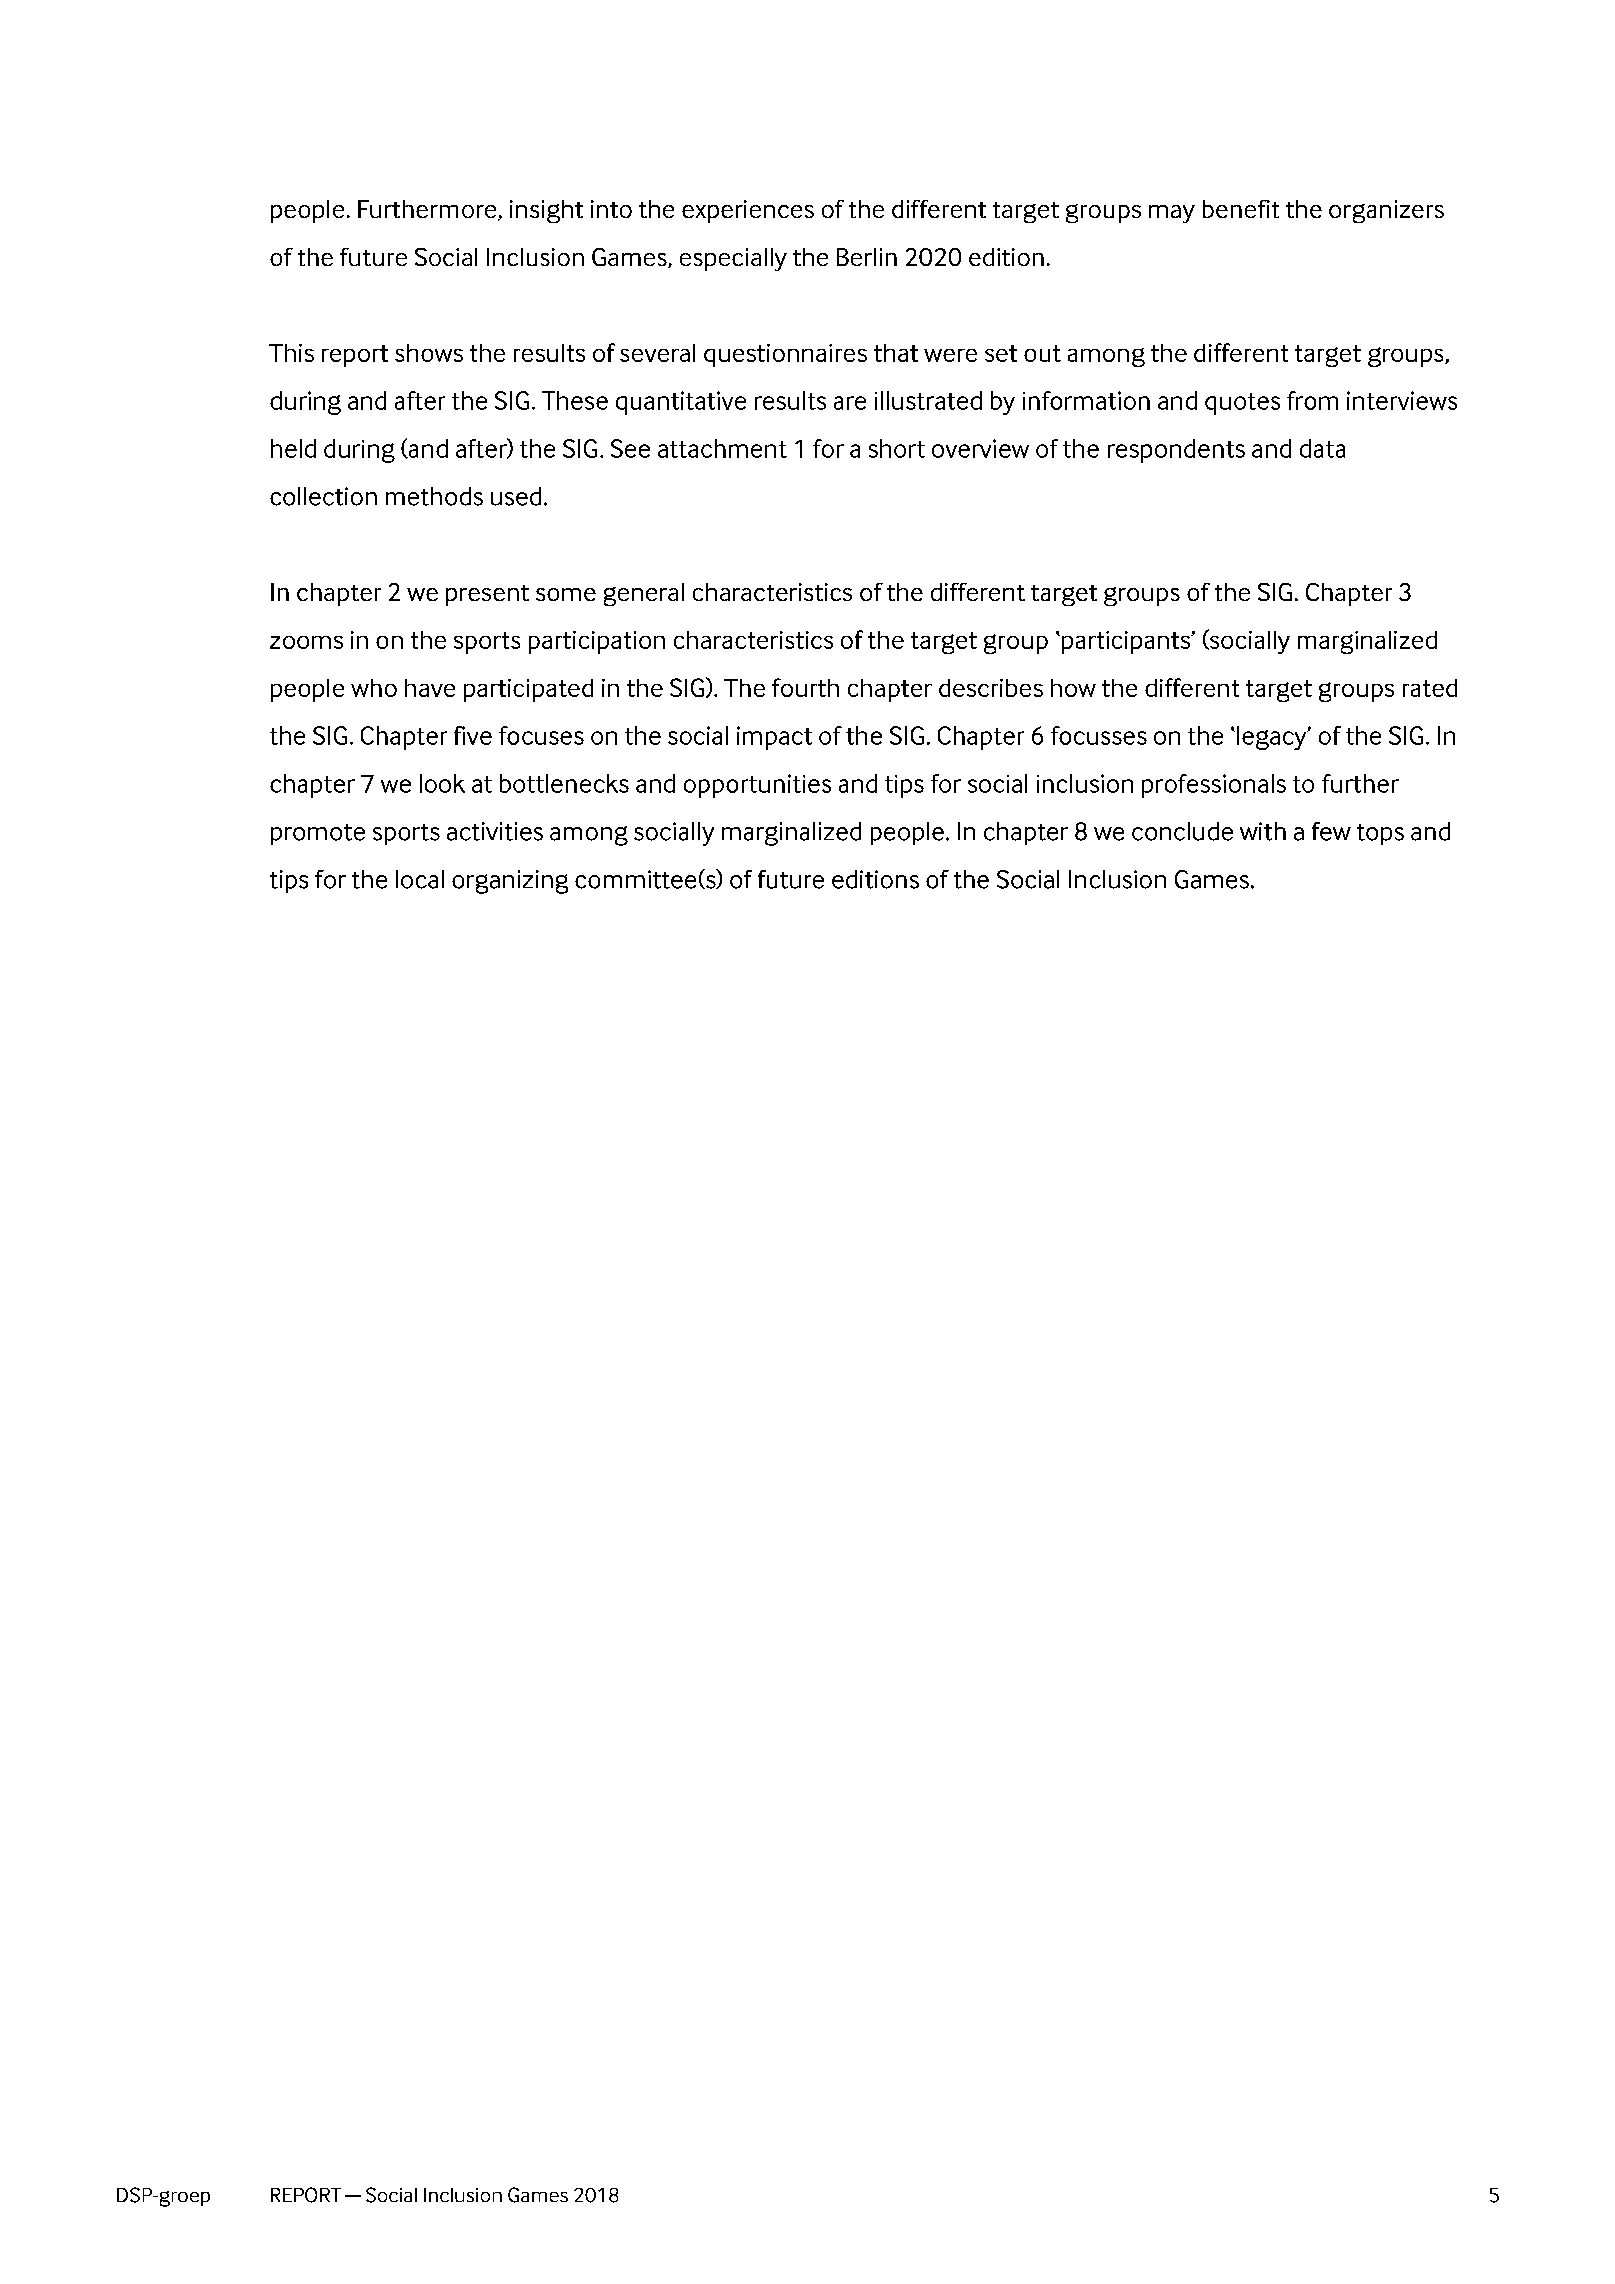 Image resolution: width=1615 pixels, height=2284 pixels. I want to click on fourth, so click(805, 687).
